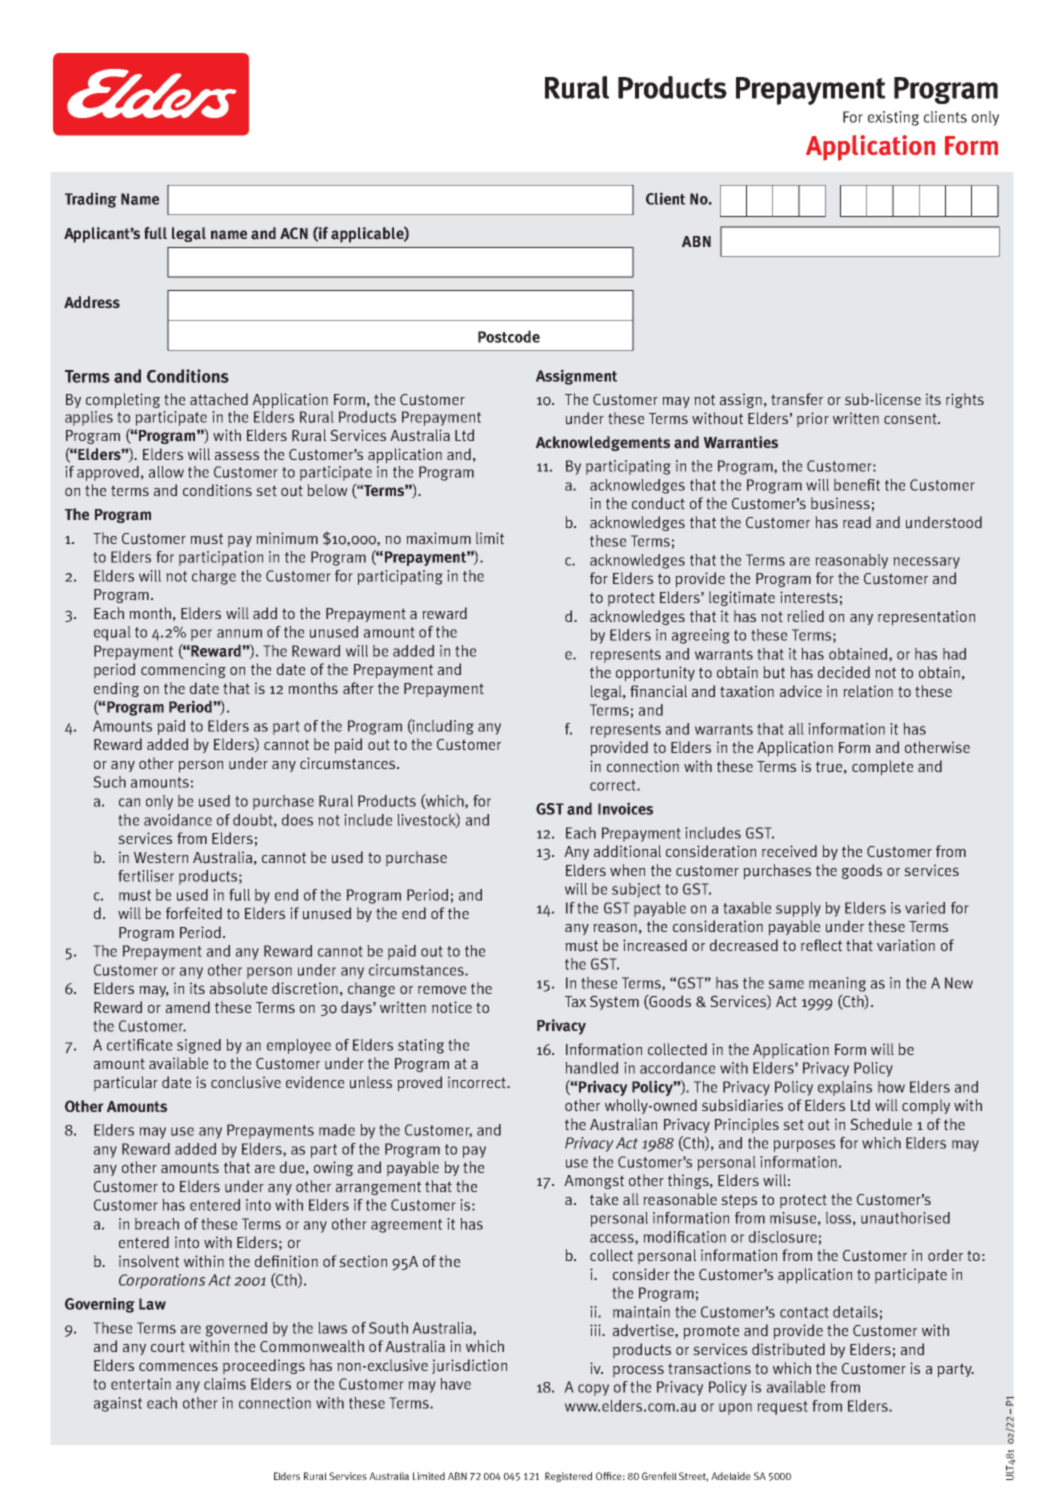  What do you see at coordinates (882, 768) in the screenshot?
I see `complete` at bounding box center [882, 768].
